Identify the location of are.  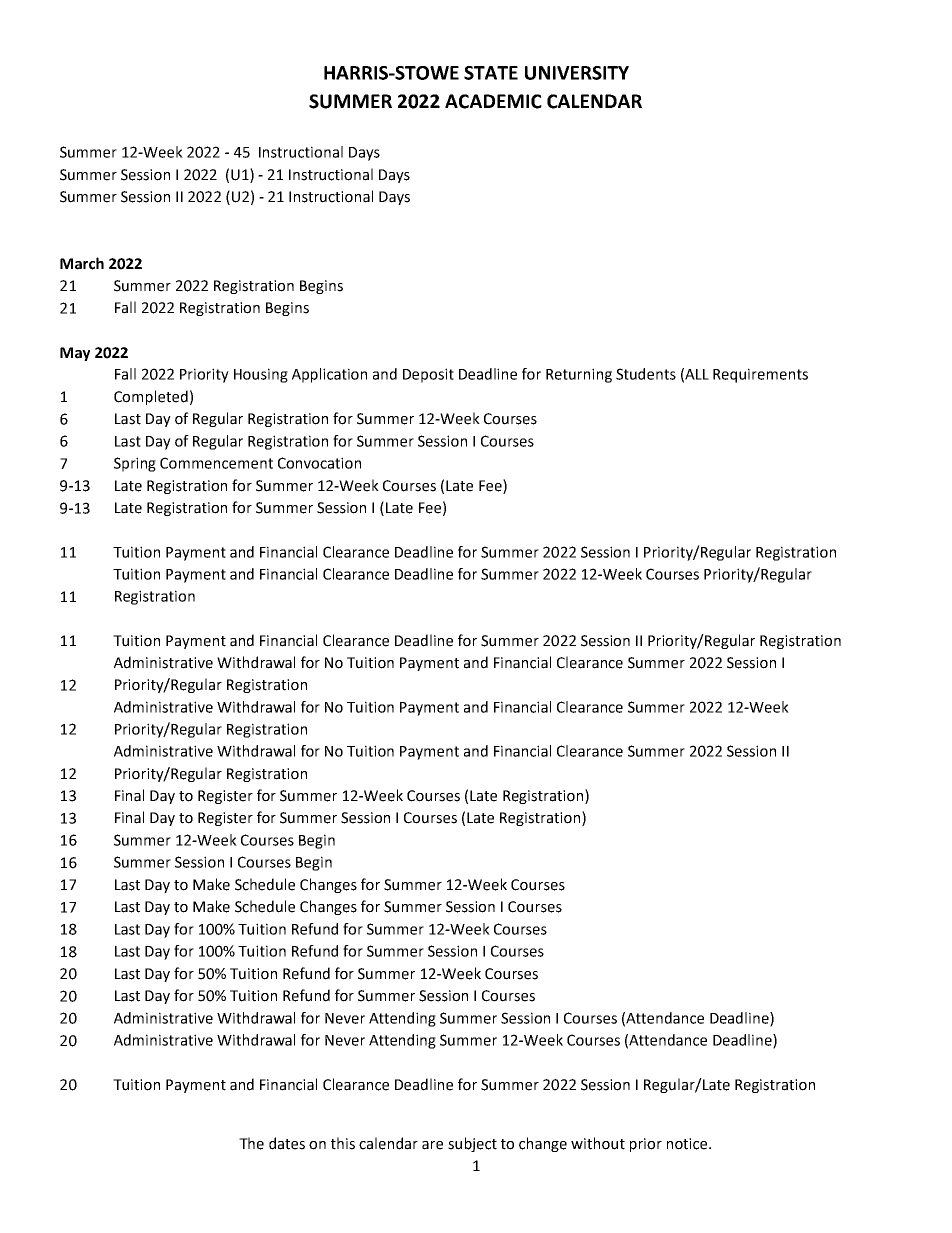
(432, 1145).
